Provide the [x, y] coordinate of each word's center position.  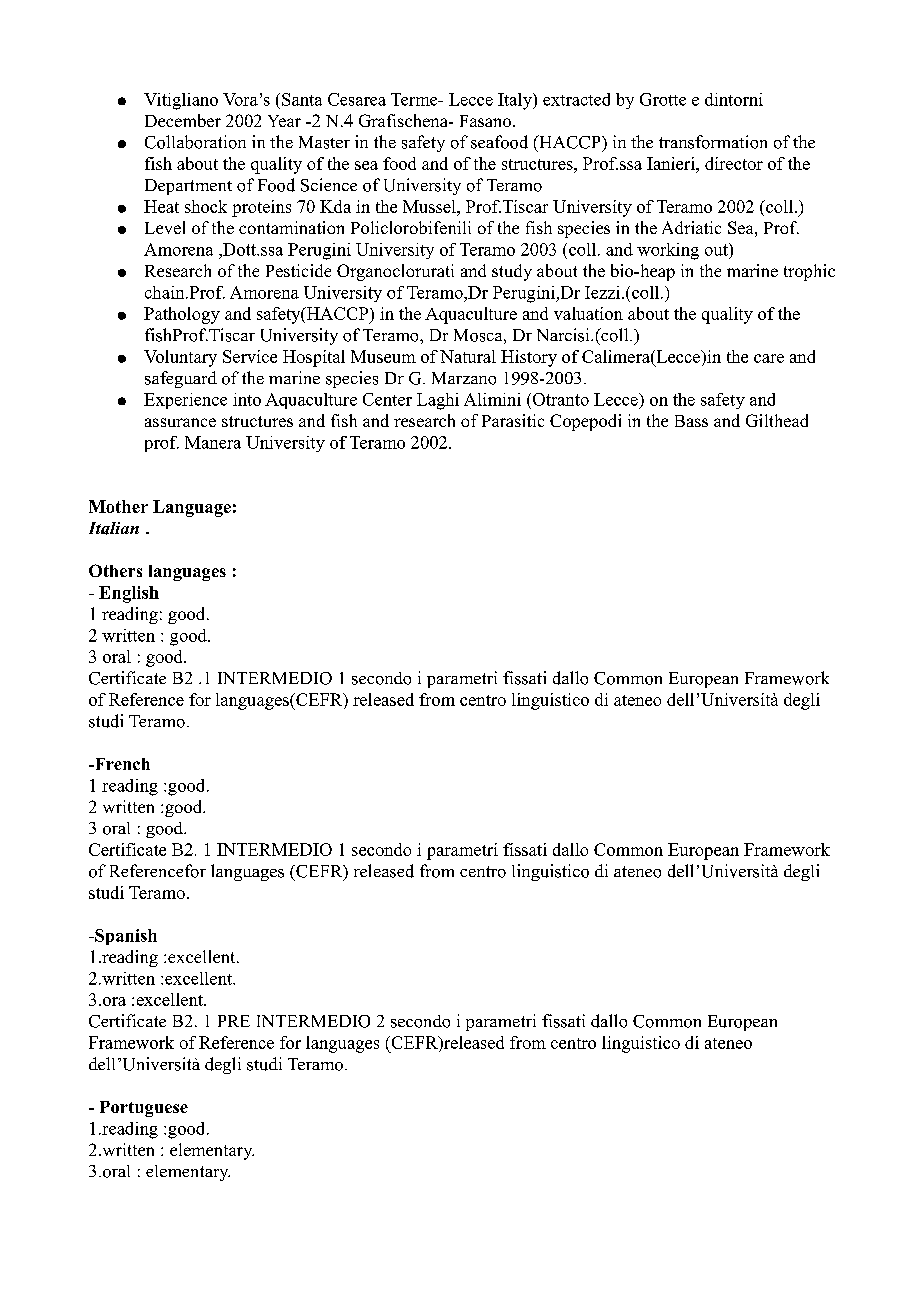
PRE [234, 1021]
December [183, 120]
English [129, 594]
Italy [516, 101]
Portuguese [144, 1109]
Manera [213, 442]
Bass [691, 421]
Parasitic [513, 420]
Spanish [125, 937]
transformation [713, 142]
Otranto [559, 399]
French [121, 764]
